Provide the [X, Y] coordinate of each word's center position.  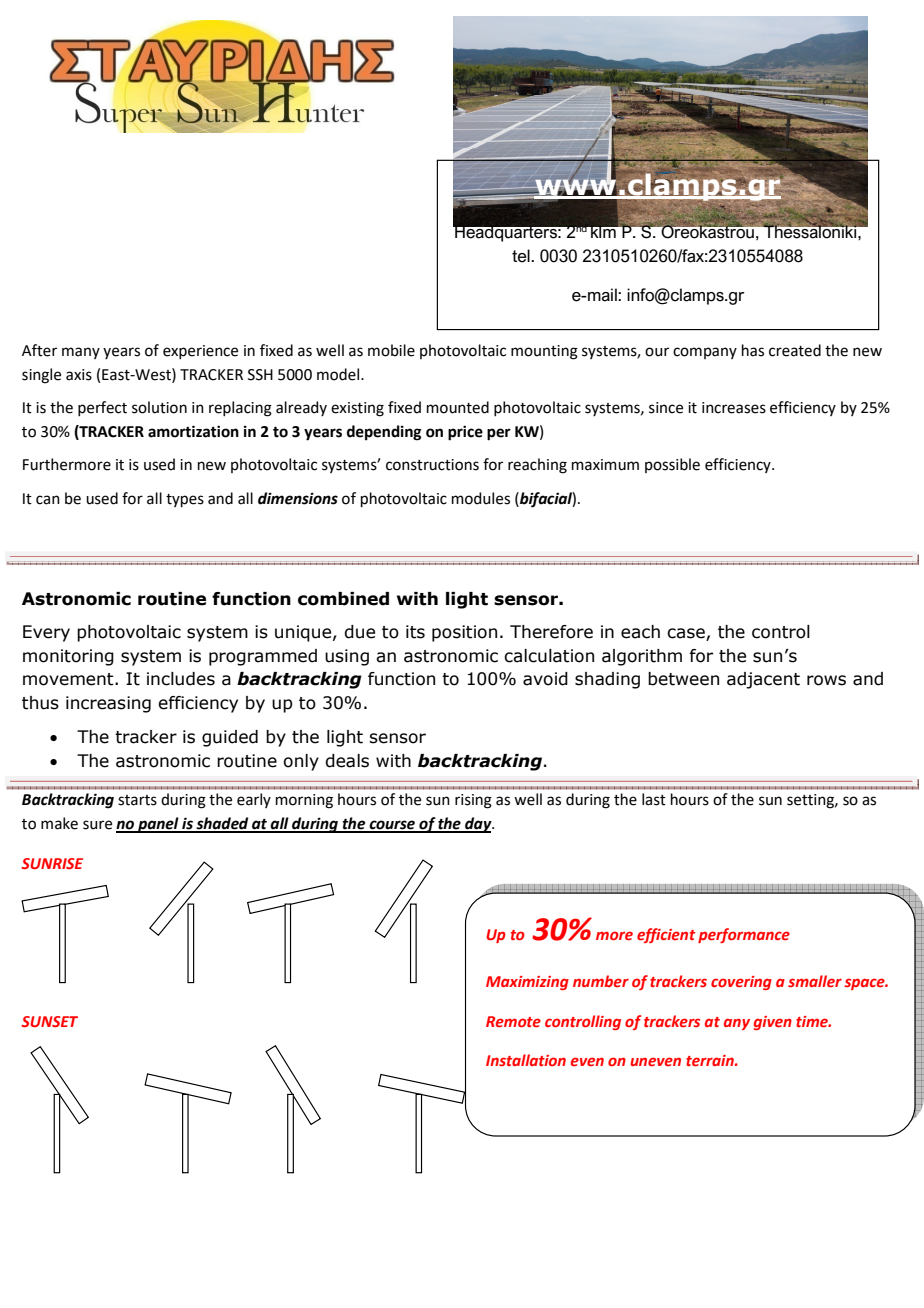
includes [181, 679]
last [654, 799]
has [753, 350]
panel [158, 825]
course [392, 826]
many [81, 353]
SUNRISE [52, 863]
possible [672, 465]
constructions [432, 465]
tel [522, 256]
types [185, 500]
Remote [513, 1021]
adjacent [763, 680]
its [415, 632]
